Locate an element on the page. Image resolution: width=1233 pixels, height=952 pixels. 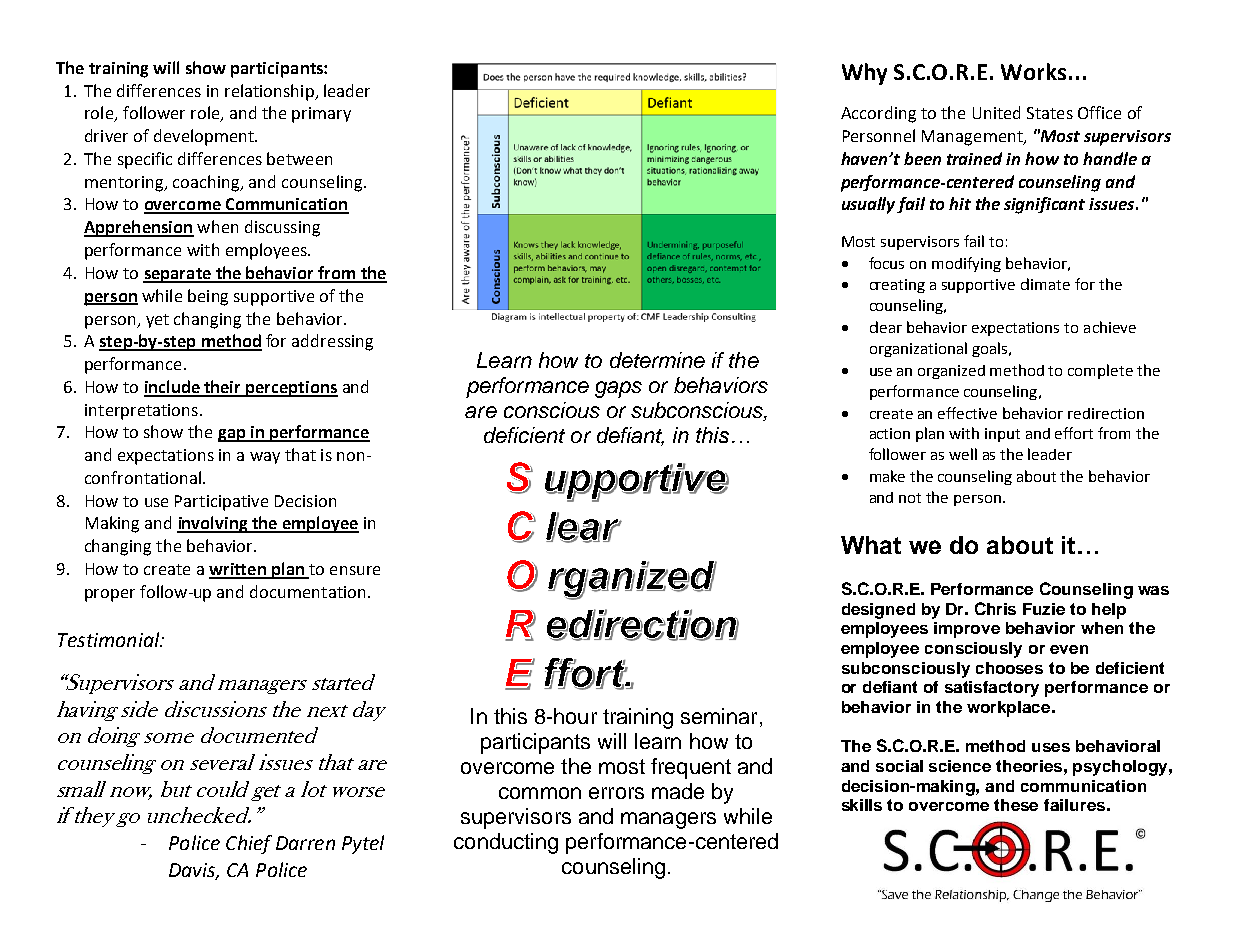
Chief is located at coordinates (249, 844).
